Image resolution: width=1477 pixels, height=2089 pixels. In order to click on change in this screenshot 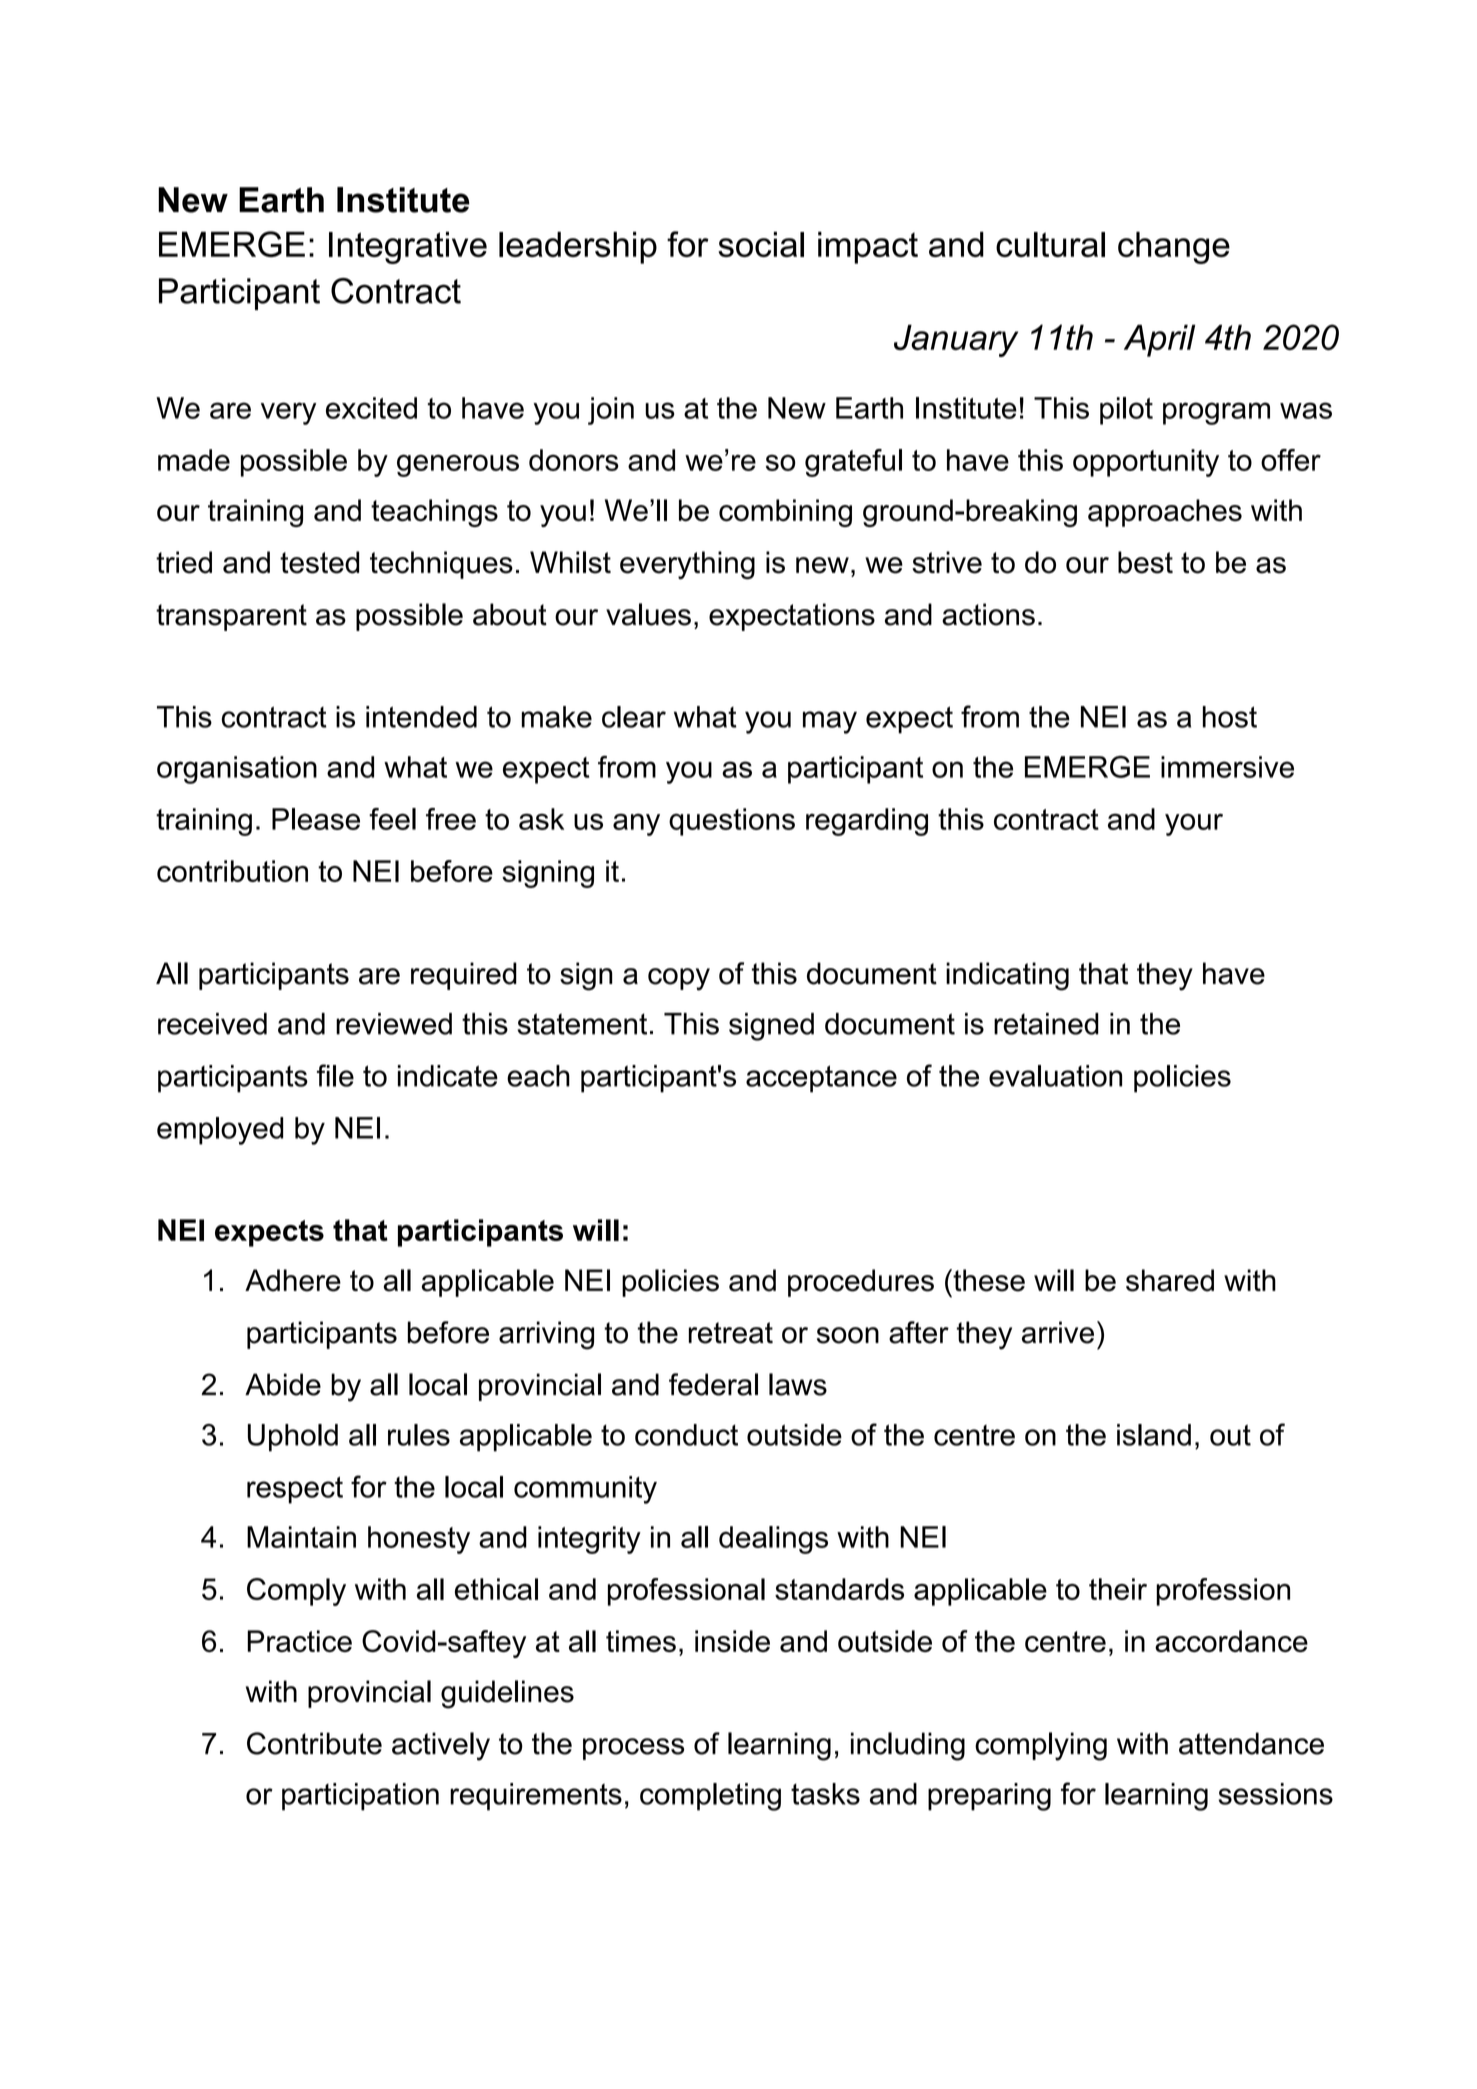, I will do `click(1174, 247)`.
